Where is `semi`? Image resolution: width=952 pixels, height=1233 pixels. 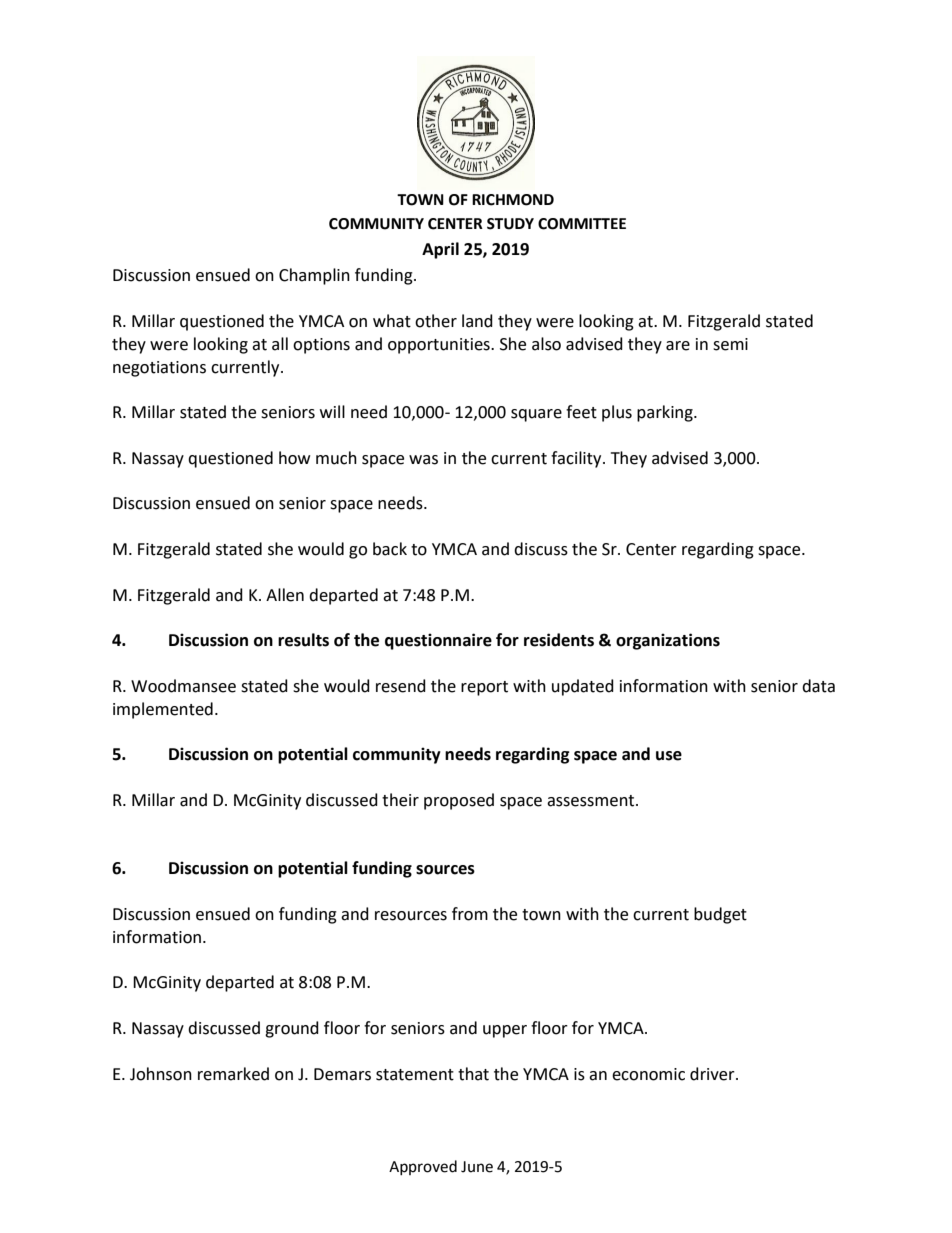 semi is located at coordinates (730, 344).
